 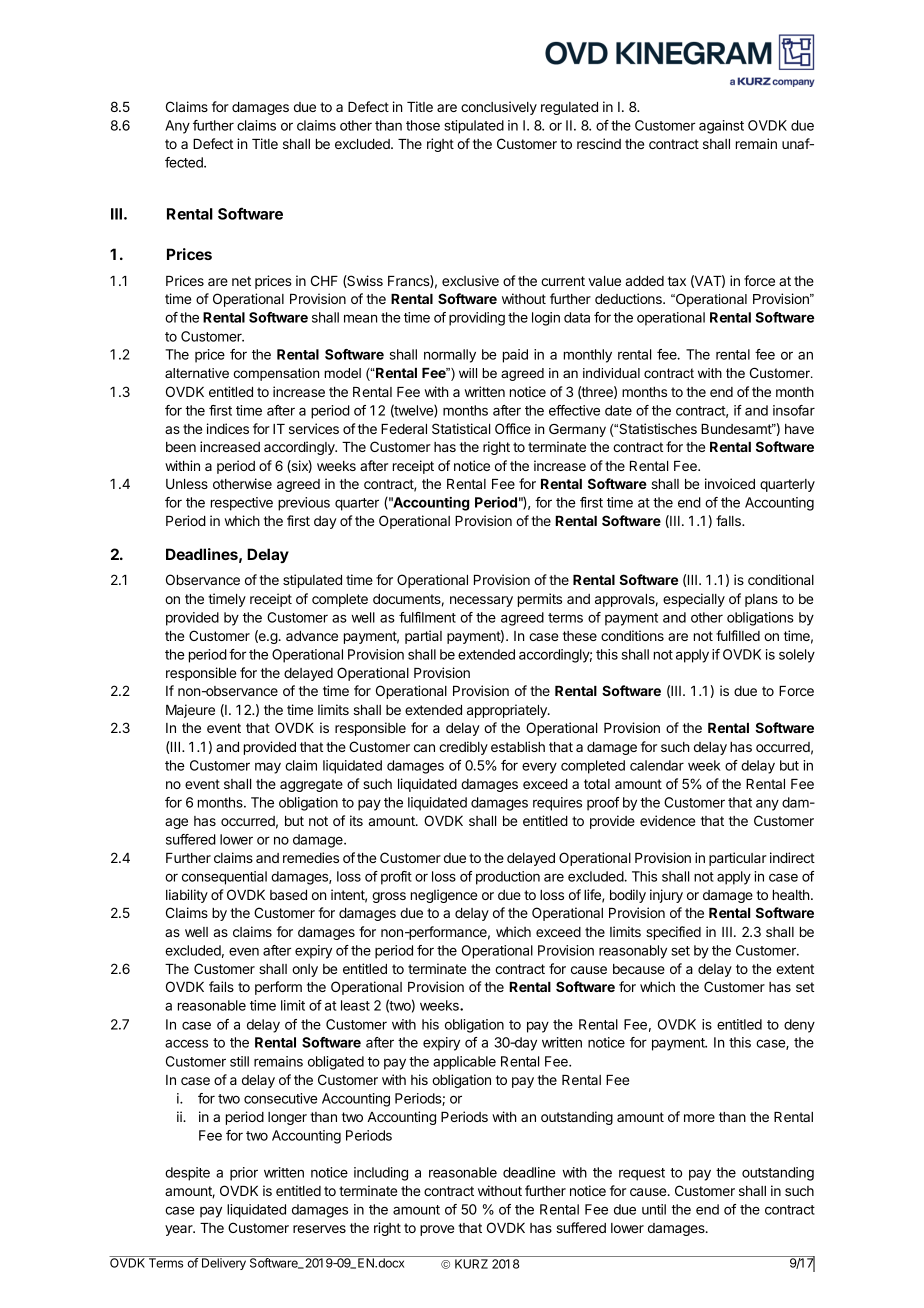 What do you see at coordinates (241, 281) in the screenshot?
I see `net` at bounding box center [241, 281].
